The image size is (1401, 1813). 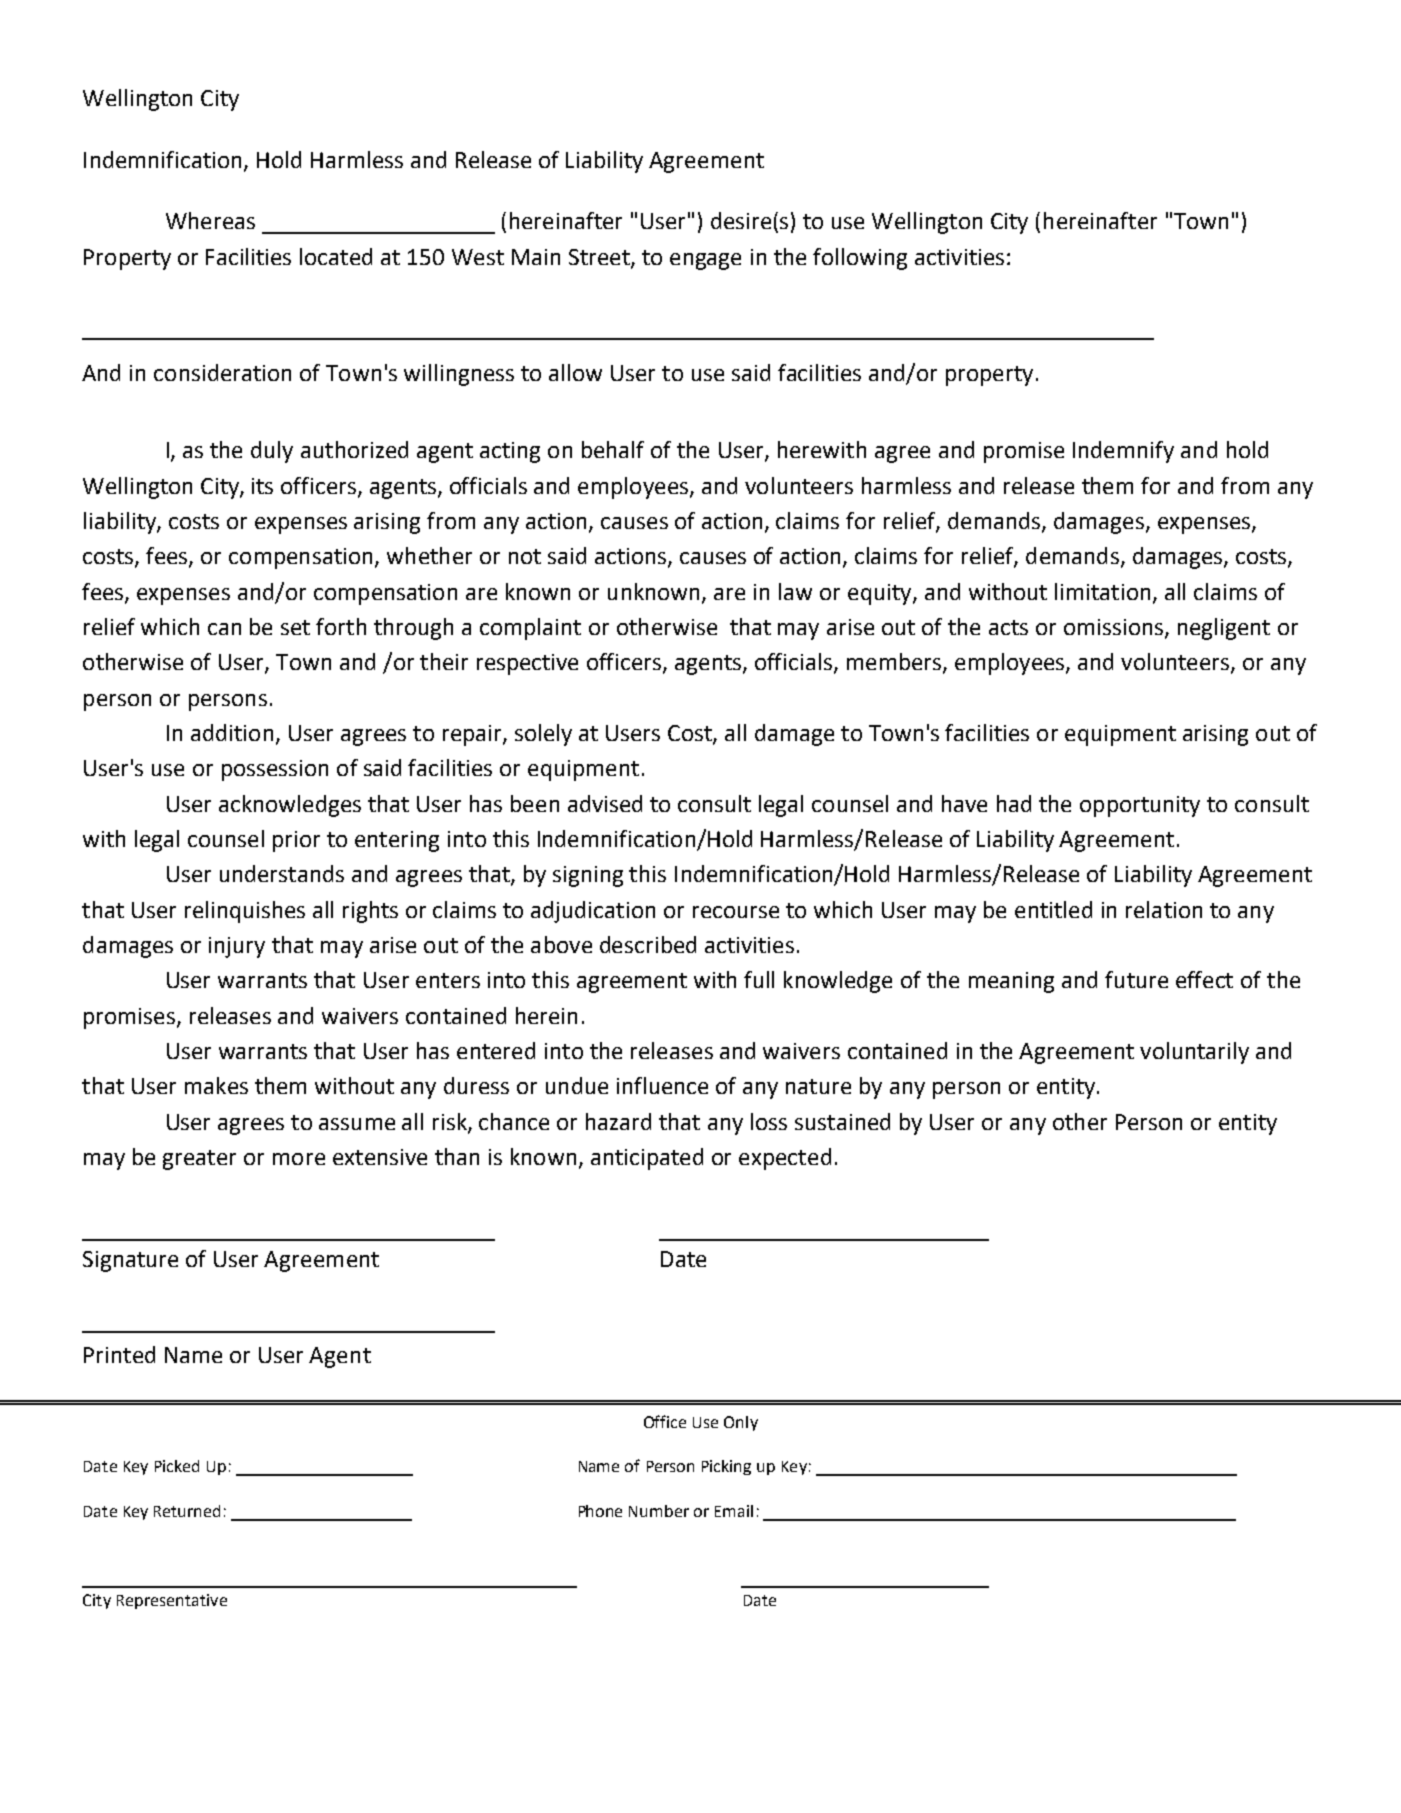 What do you see at coordinates (187, 1511) in the image?
I see `Returned` at bounding box center [187, 1511].
